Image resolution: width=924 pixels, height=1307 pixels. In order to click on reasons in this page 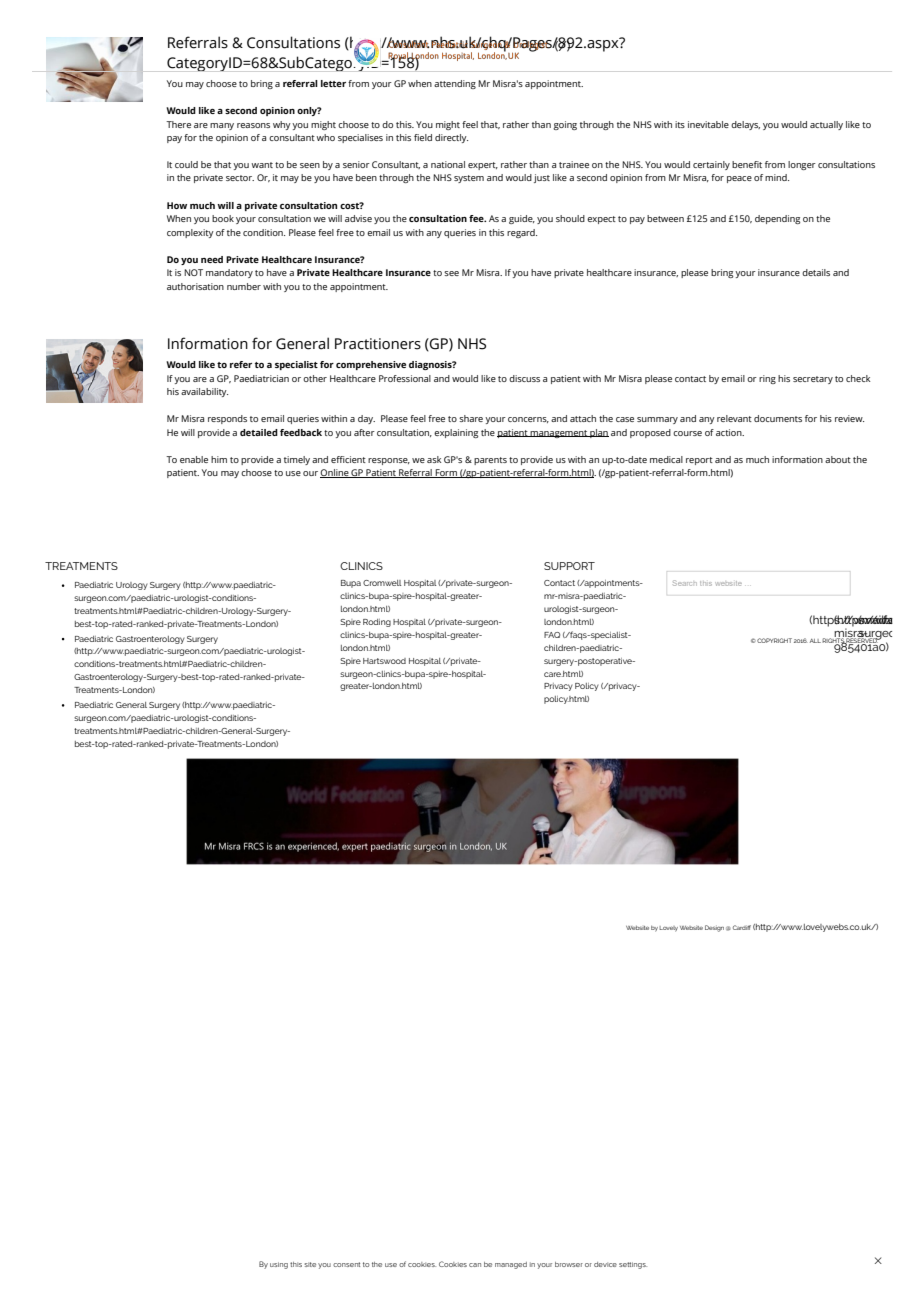, I will do `click(253, 125)`.
